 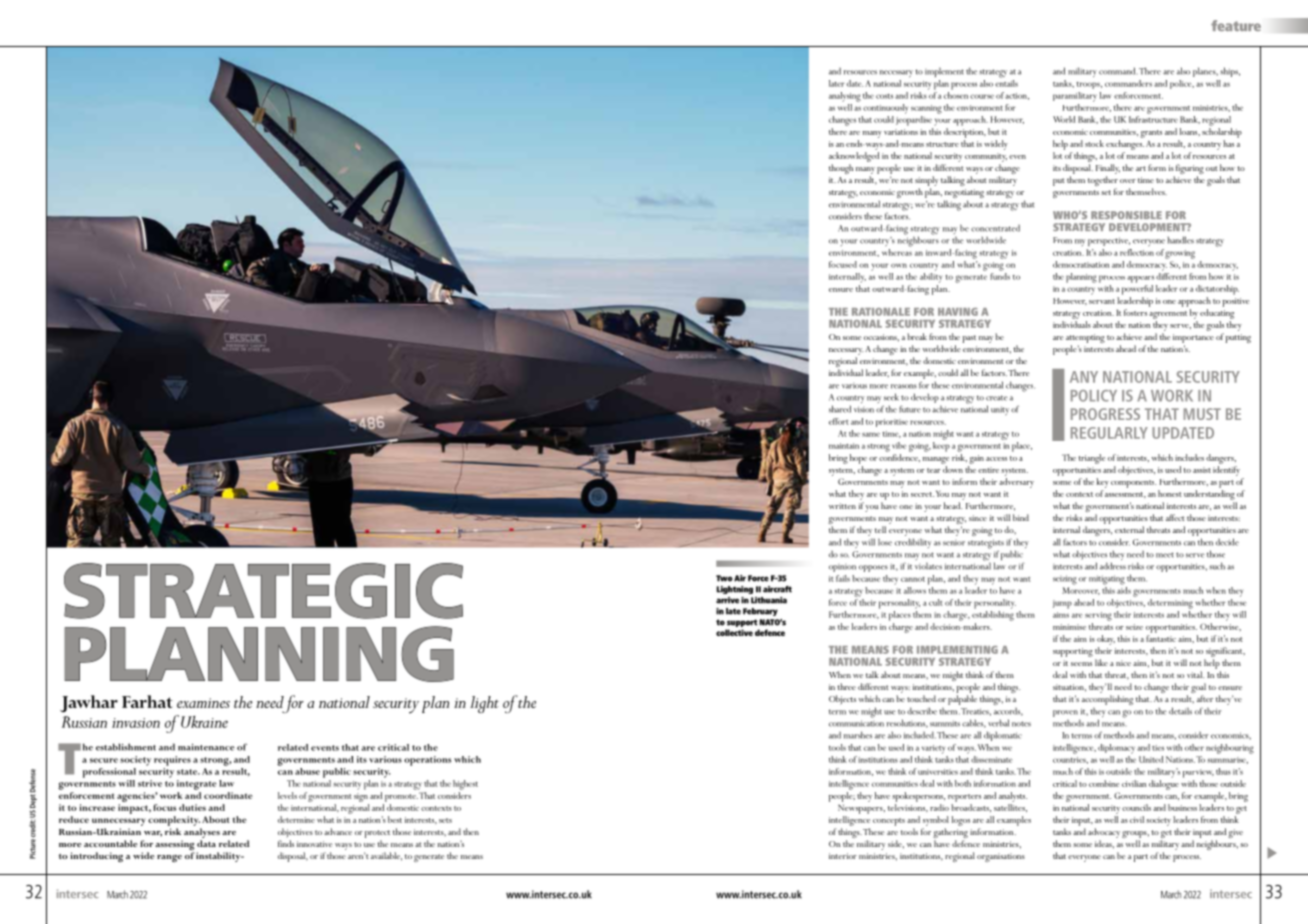 I want to click on Two, so click(x=724, y=578).
